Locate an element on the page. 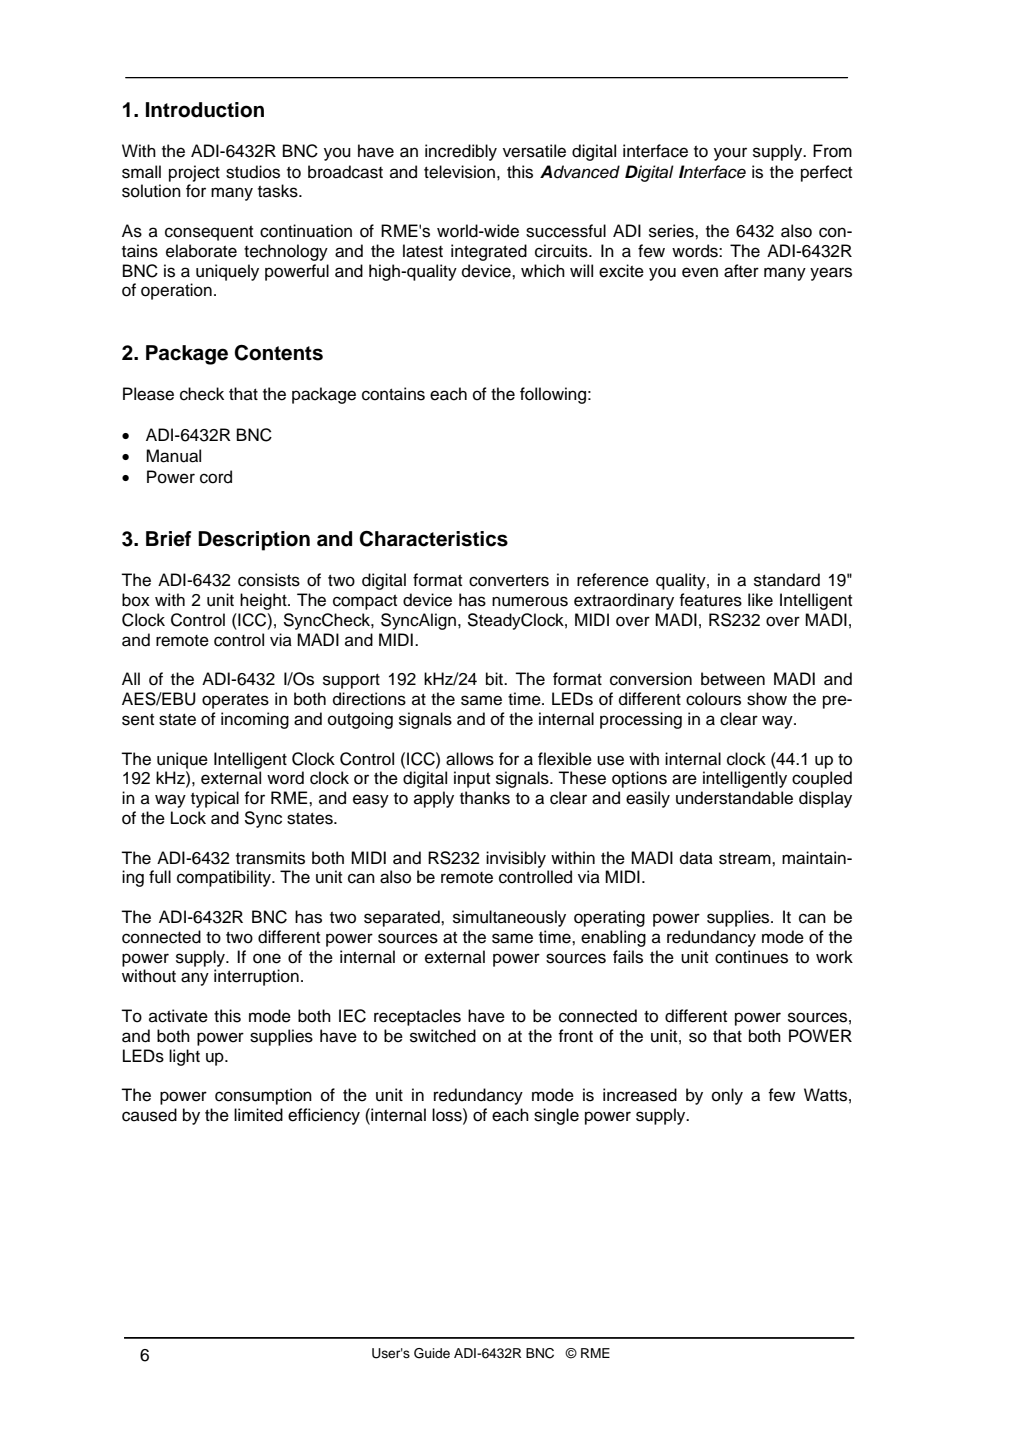 This image has width=1023, height=1447. show is located at coordinates (767, 699).
